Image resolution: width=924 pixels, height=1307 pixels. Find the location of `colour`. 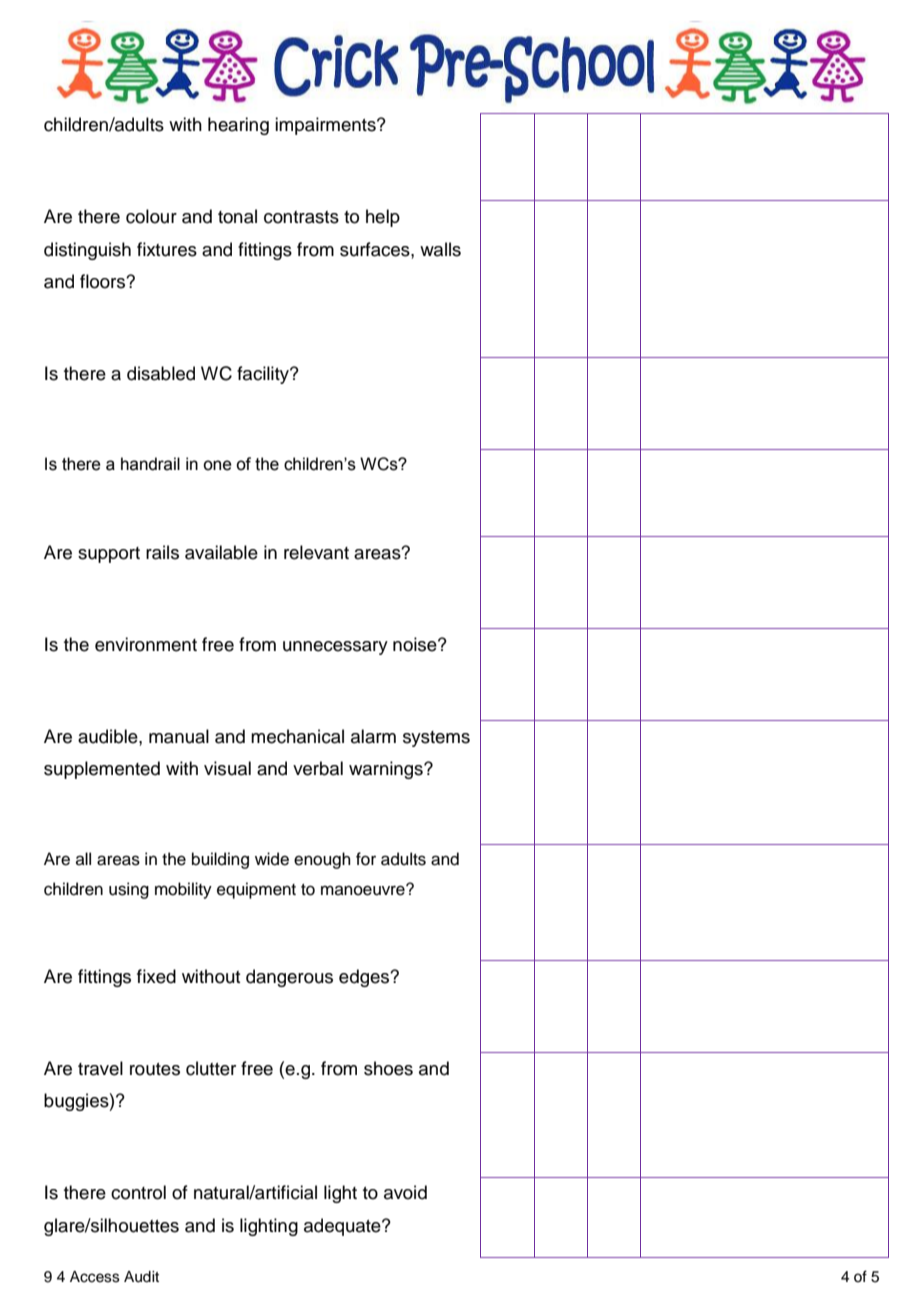

colour is located at coordinates (151, 216).
